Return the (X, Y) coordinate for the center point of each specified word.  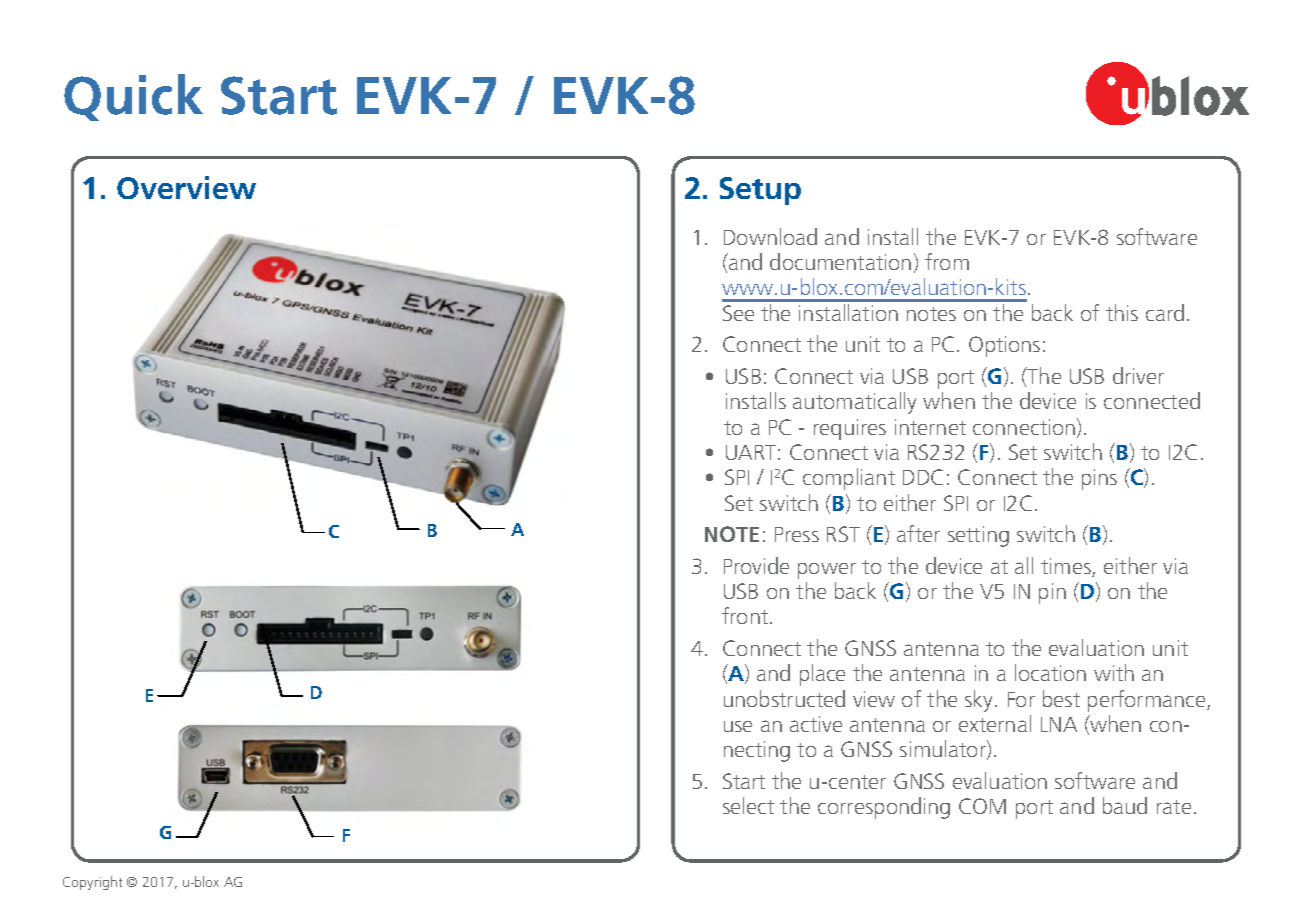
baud (1125, 805)
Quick (133, 97)
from (947, 261)
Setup (760, 191)
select (748, 805)
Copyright (92, 883)
